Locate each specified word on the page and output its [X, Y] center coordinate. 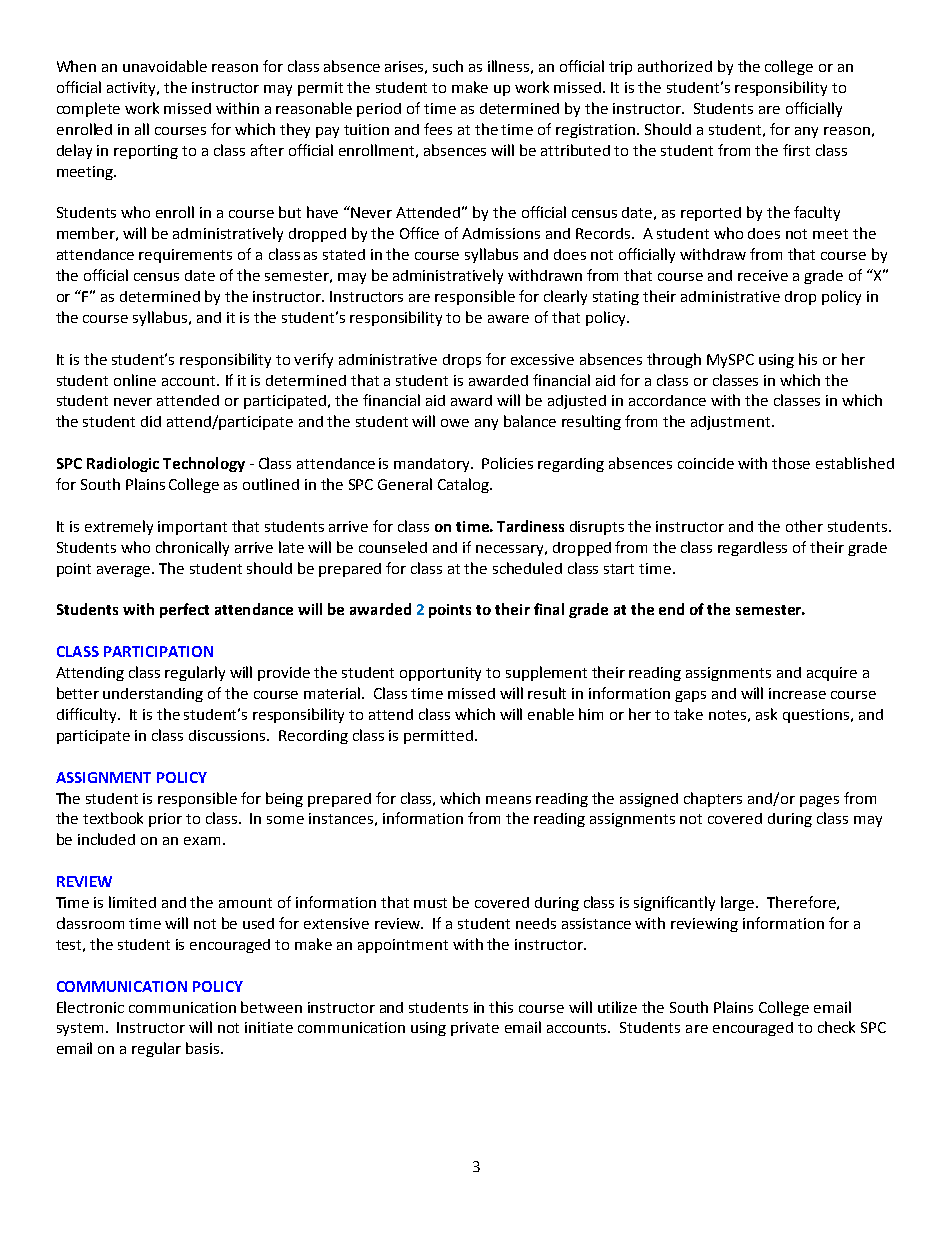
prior [165, 820]
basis [204, 1048]
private [475, 1029]
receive [763, 275]
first [796, 150]
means [508, 800]
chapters [713, 799]
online [135, 380]
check [836, 1027]
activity [133, 89]
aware [508, 319]
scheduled [527, 568]
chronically [192, 548]
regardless [752, 548]
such [448, 66]
